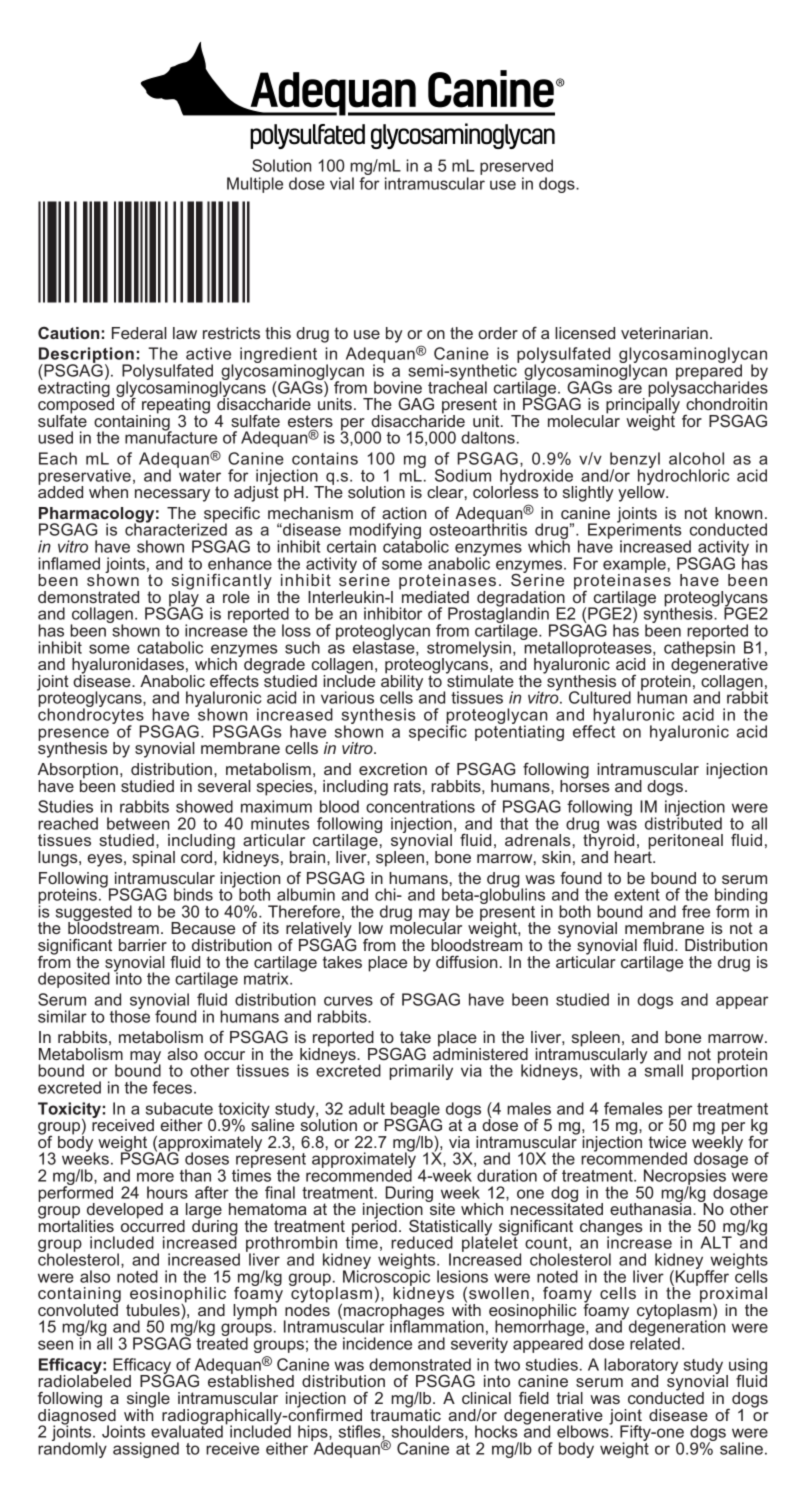  Describe the element at coordinates (255, 185) in the document. I see `Multiple` at that location.
